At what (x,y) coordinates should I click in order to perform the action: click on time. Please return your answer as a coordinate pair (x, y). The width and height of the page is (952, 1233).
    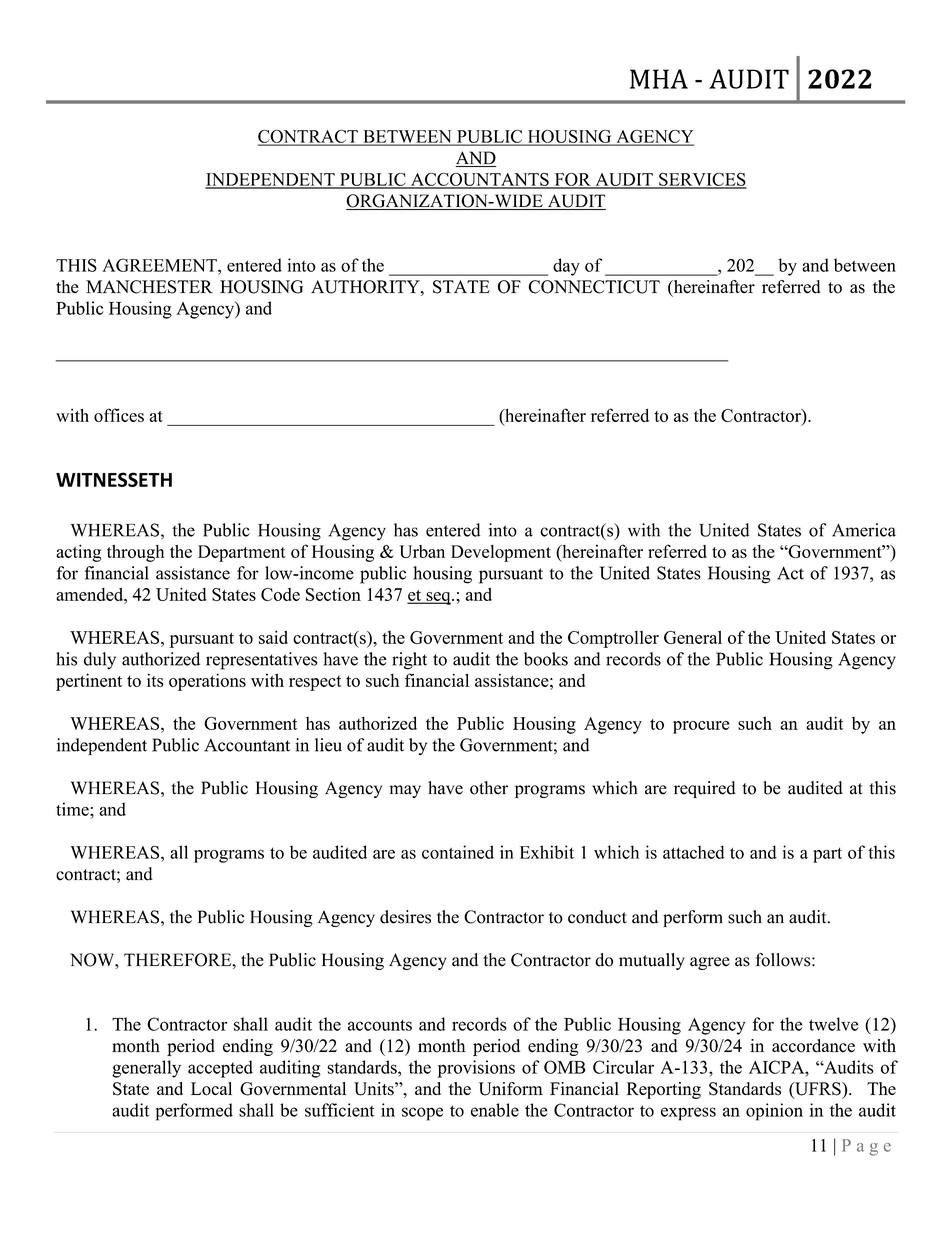
    Looking at the image, I should click on (73, 809).
